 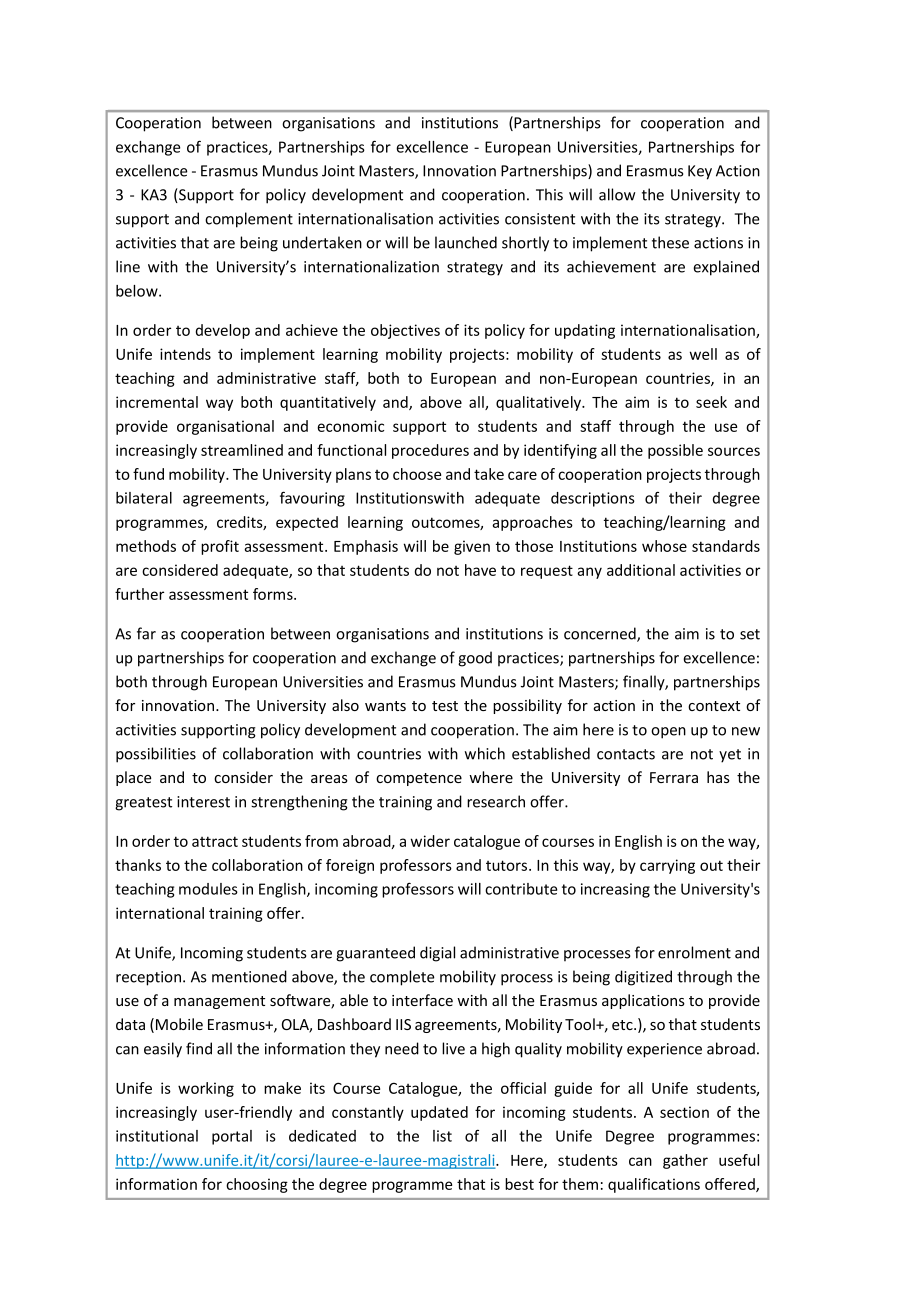 What do you see at coordinates (475, 659) in the screenshot?
I see `good` at bounding box center [475, 659].
